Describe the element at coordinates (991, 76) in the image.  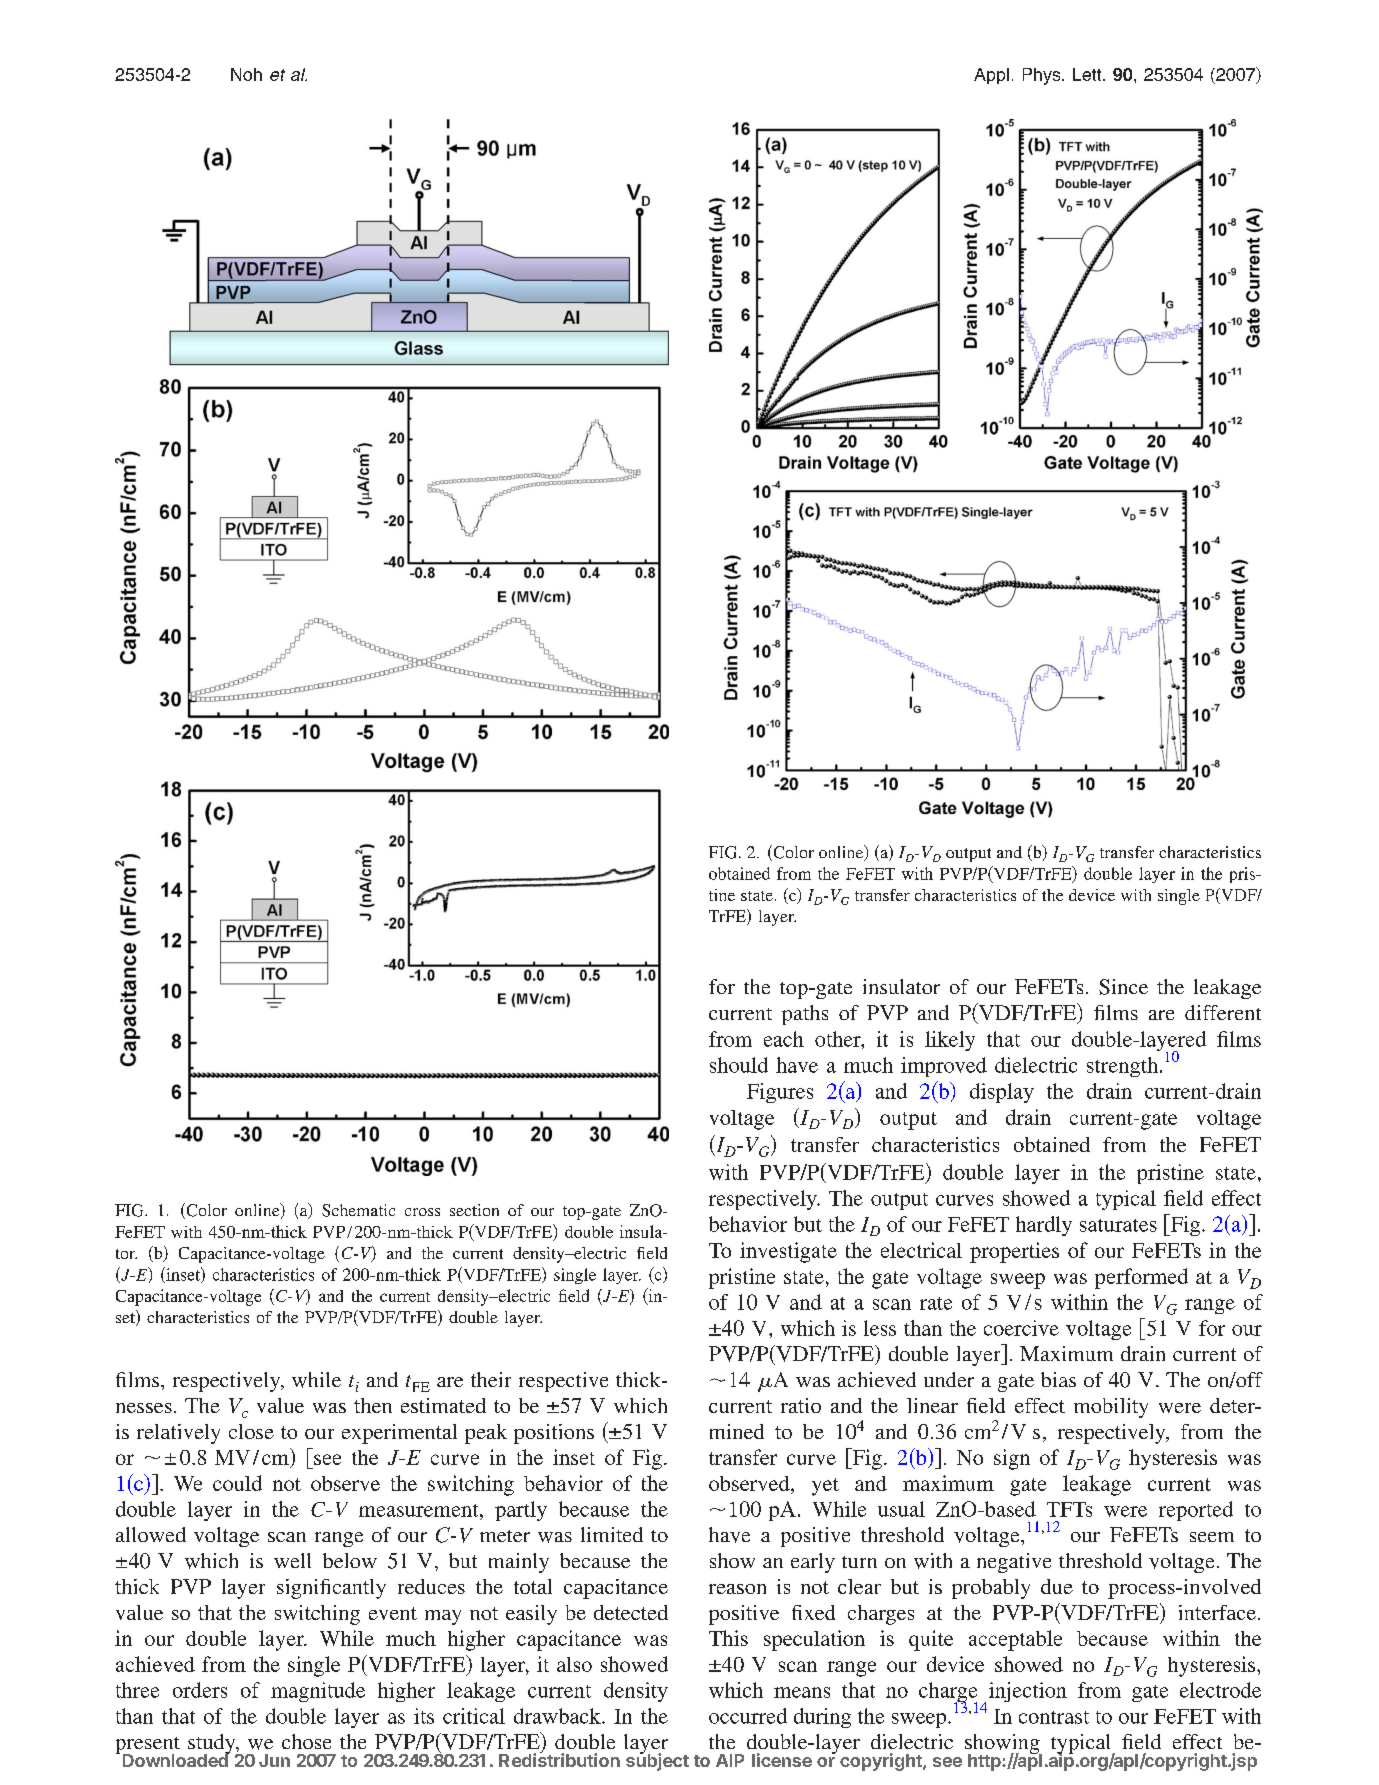
I see `Appl` at that location.
